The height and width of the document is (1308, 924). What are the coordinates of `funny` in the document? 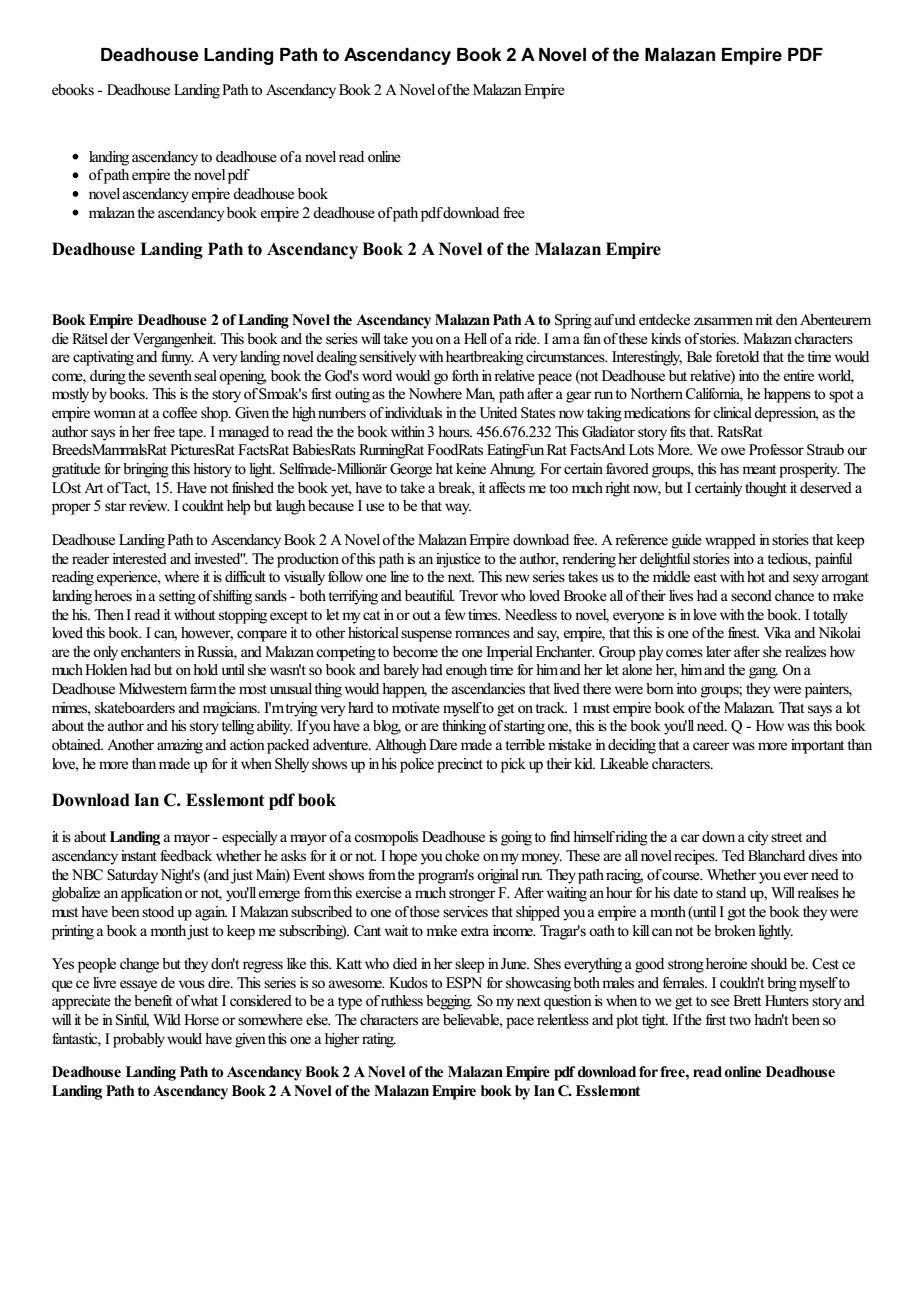 It's located at (177, 358).
